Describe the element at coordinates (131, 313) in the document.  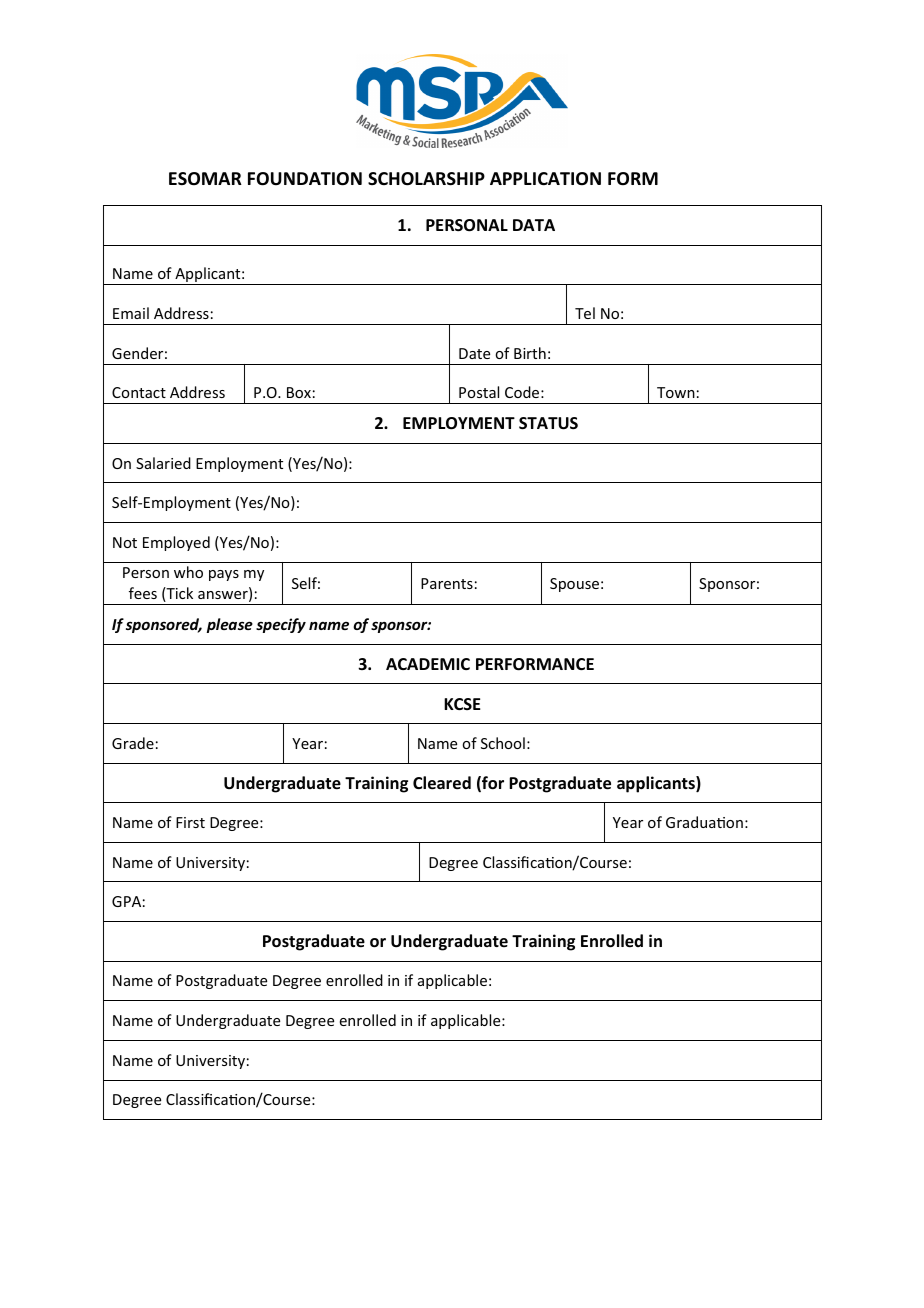
I see `Email` at that location.
